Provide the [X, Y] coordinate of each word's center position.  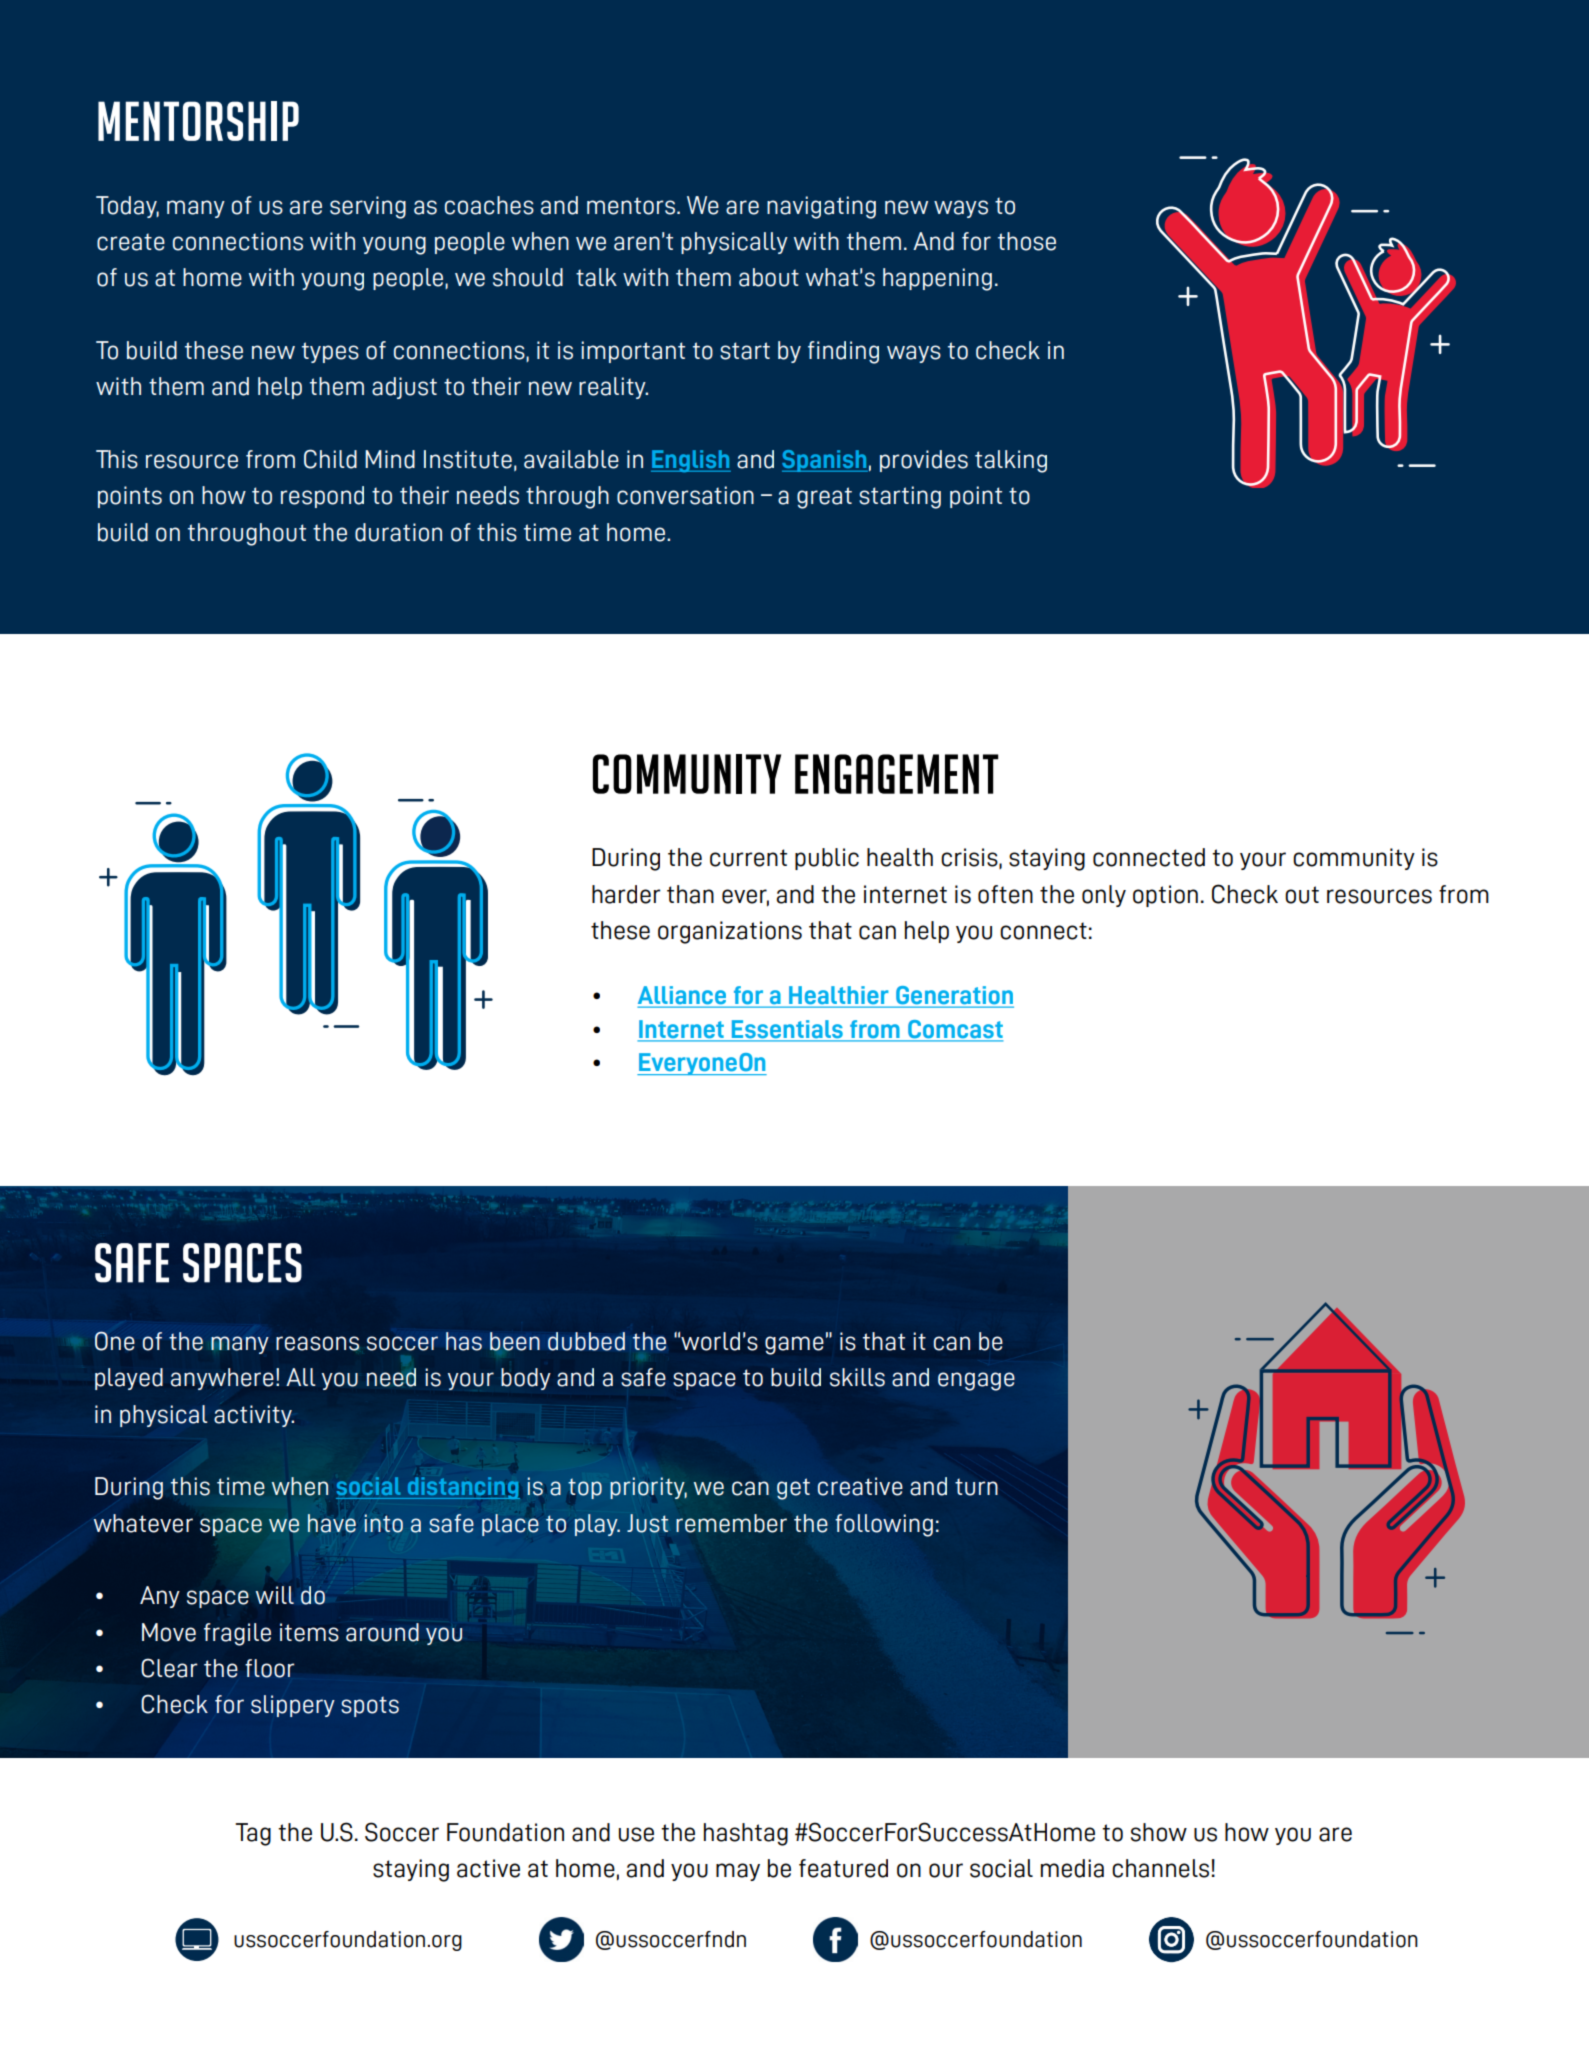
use [636, 1834]
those [1027, 241]
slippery [293, 1706]
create [131, 242]
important [633, 352]
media [1072, 1868]
